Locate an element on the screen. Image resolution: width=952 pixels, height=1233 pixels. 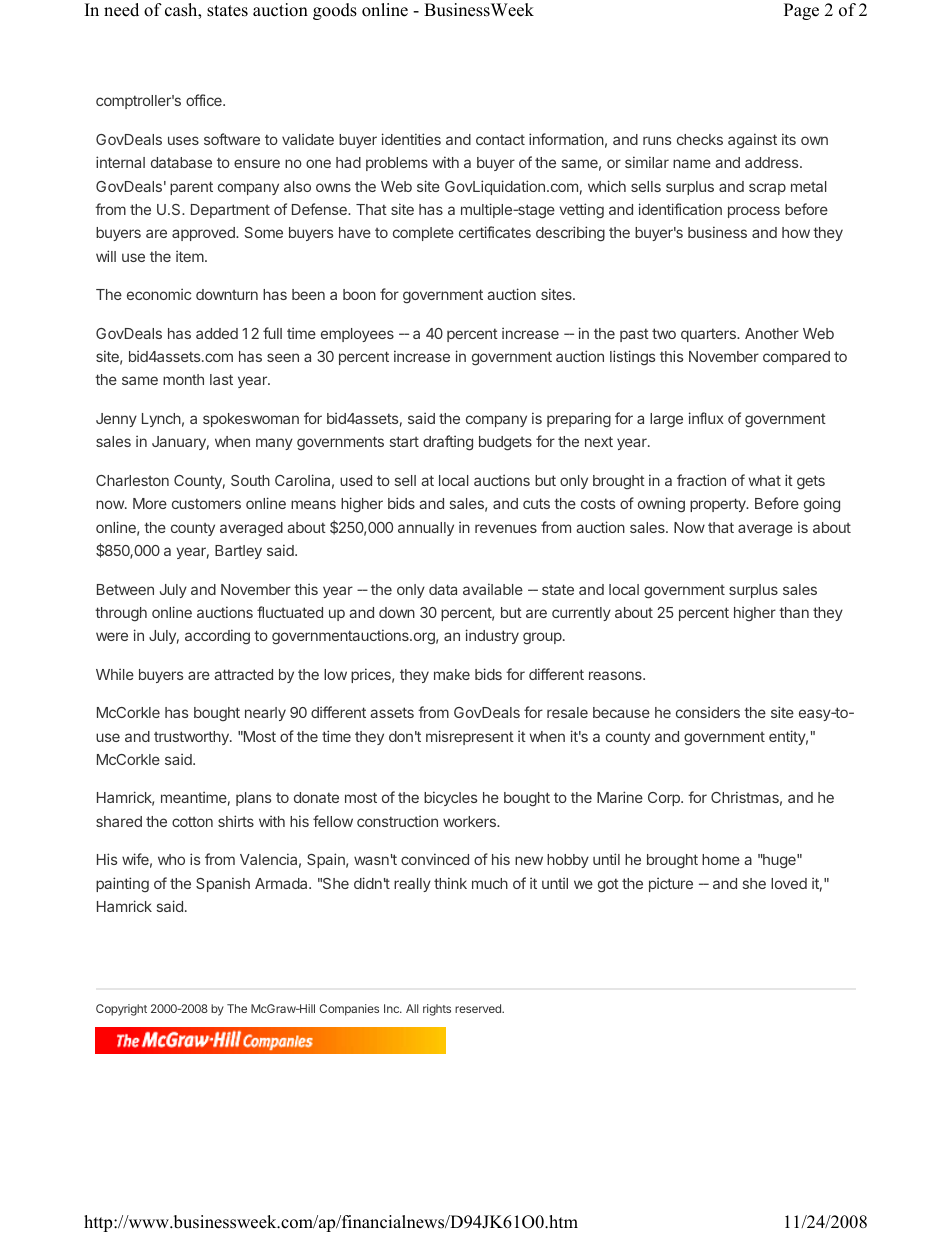
misrepresent is located at coordinates (470, 737).
